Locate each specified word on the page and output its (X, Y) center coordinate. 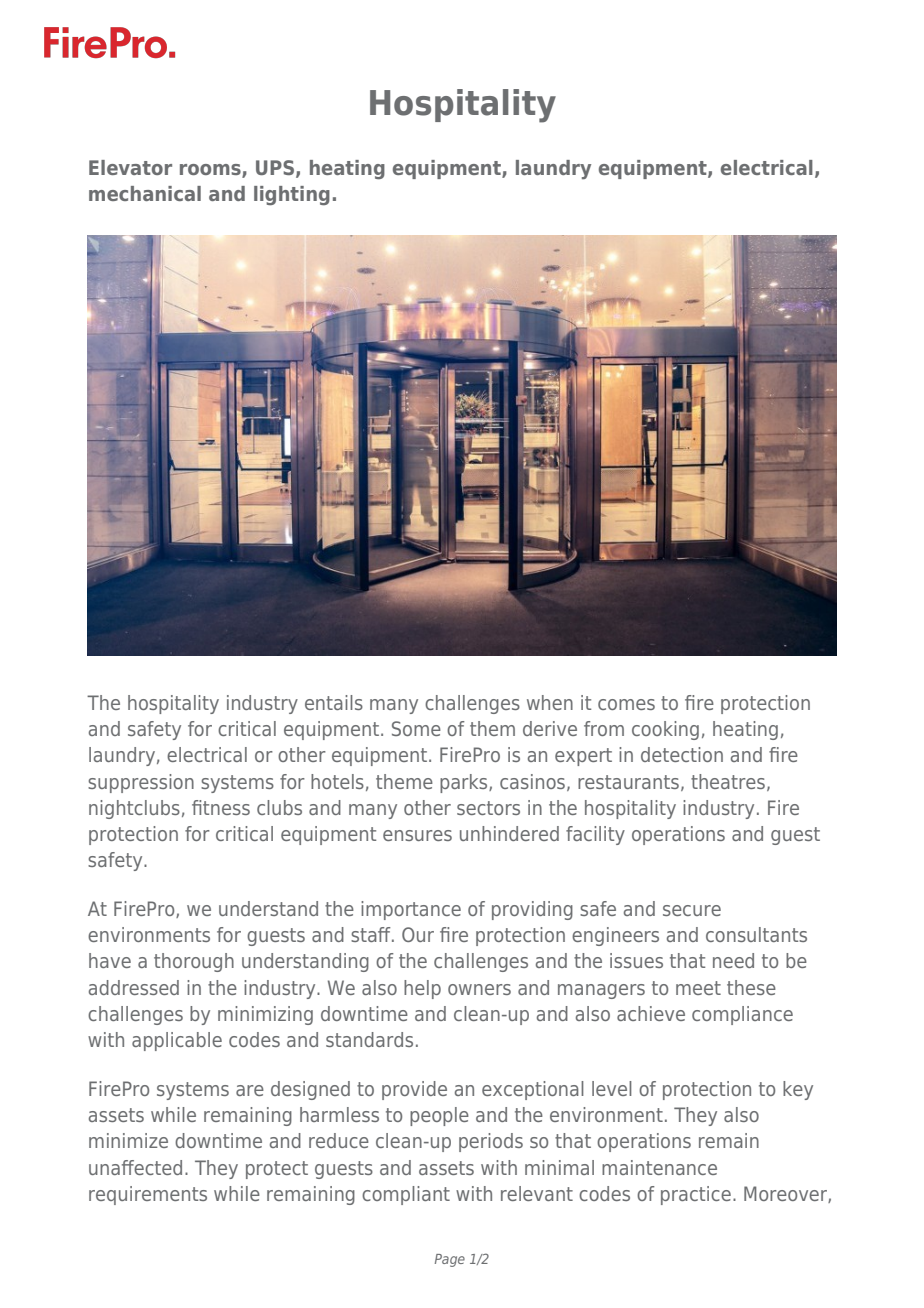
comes (626, 704)
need (733, 960)
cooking (665, 730)
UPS (275, 167)
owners (479, 989)
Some (416, 728)
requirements (148, 1195)
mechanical (145, 193)
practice (696, 1195)
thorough (194, 962)
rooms (211, 170)
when (550, 702)
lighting (292, 195)
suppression (141, 783)
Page (450, 1260)
